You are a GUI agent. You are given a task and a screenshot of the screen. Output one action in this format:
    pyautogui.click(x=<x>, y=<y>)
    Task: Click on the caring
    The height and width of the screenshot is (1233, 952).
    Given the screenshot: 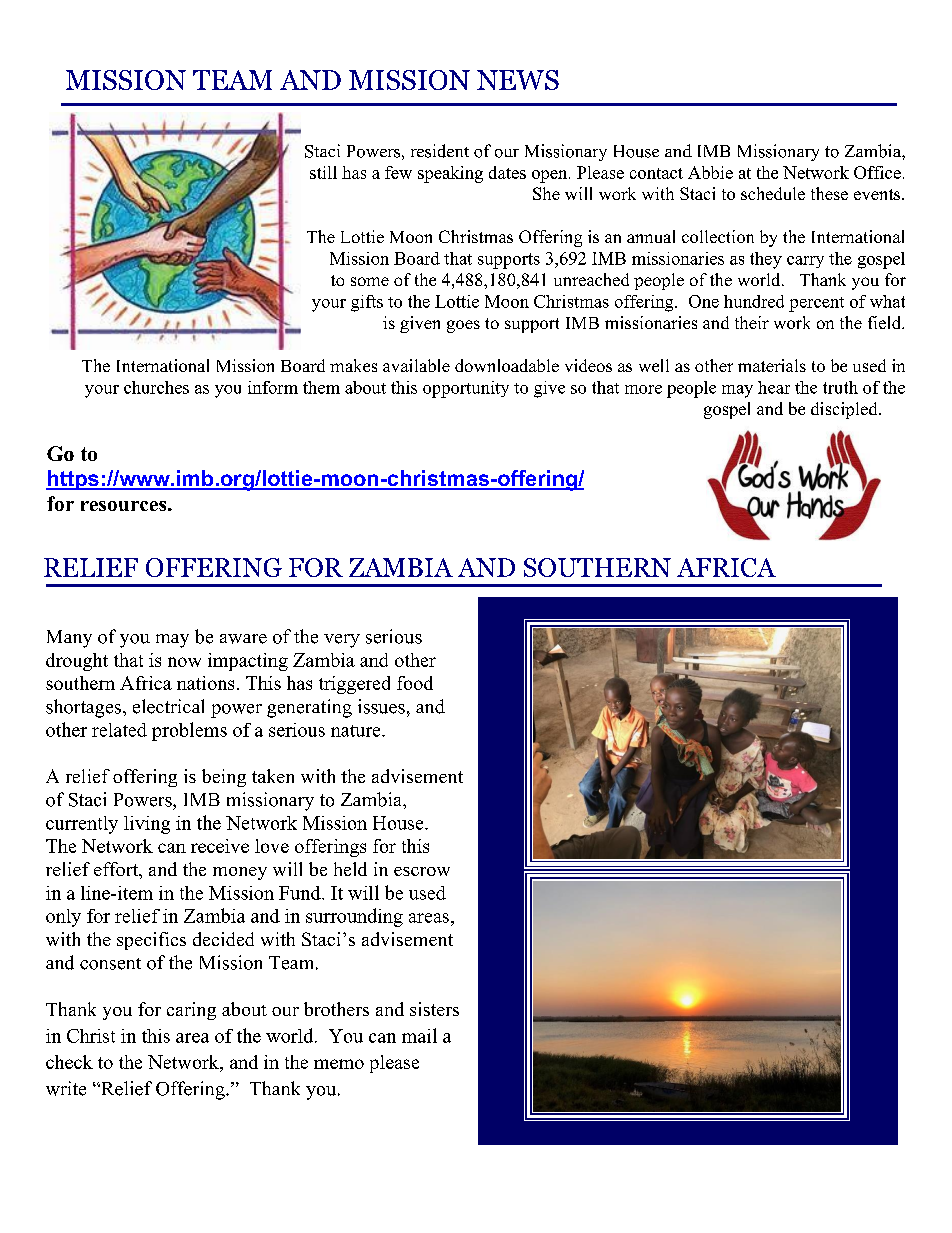 What is the action you would take?
    pyautogui.click(x=191, y=1011)
